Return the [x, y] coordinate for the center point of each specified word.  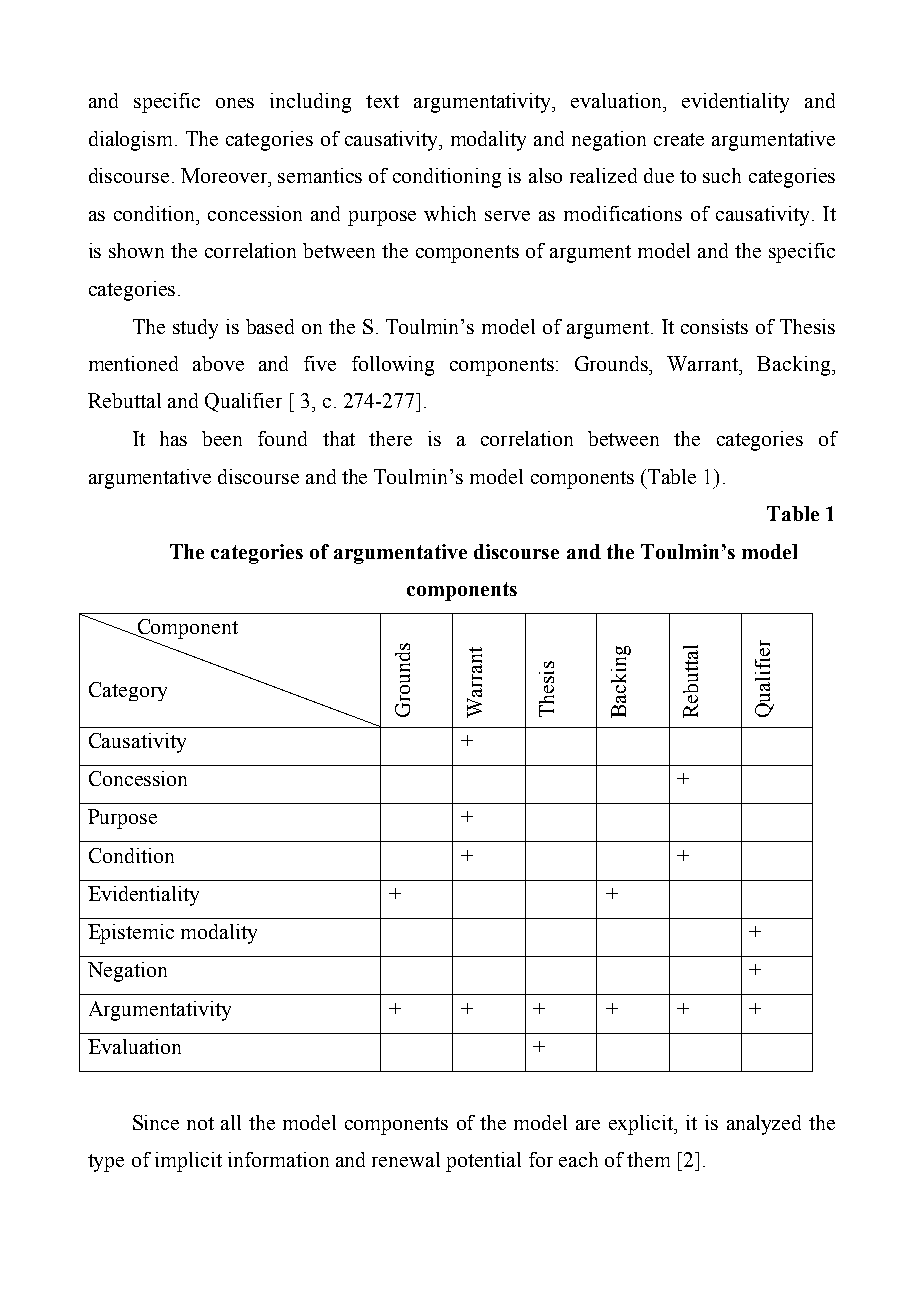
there [390, 438]
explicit [642, 1125]
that [339, 438]
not [200, 1123]
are [588, 1125]
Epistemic [131, 934]
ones [235, 103]
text [382, 101]
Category [128, 691]
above [218, 363]
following [393, 366]
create [679, 139]
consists [714, 326]
